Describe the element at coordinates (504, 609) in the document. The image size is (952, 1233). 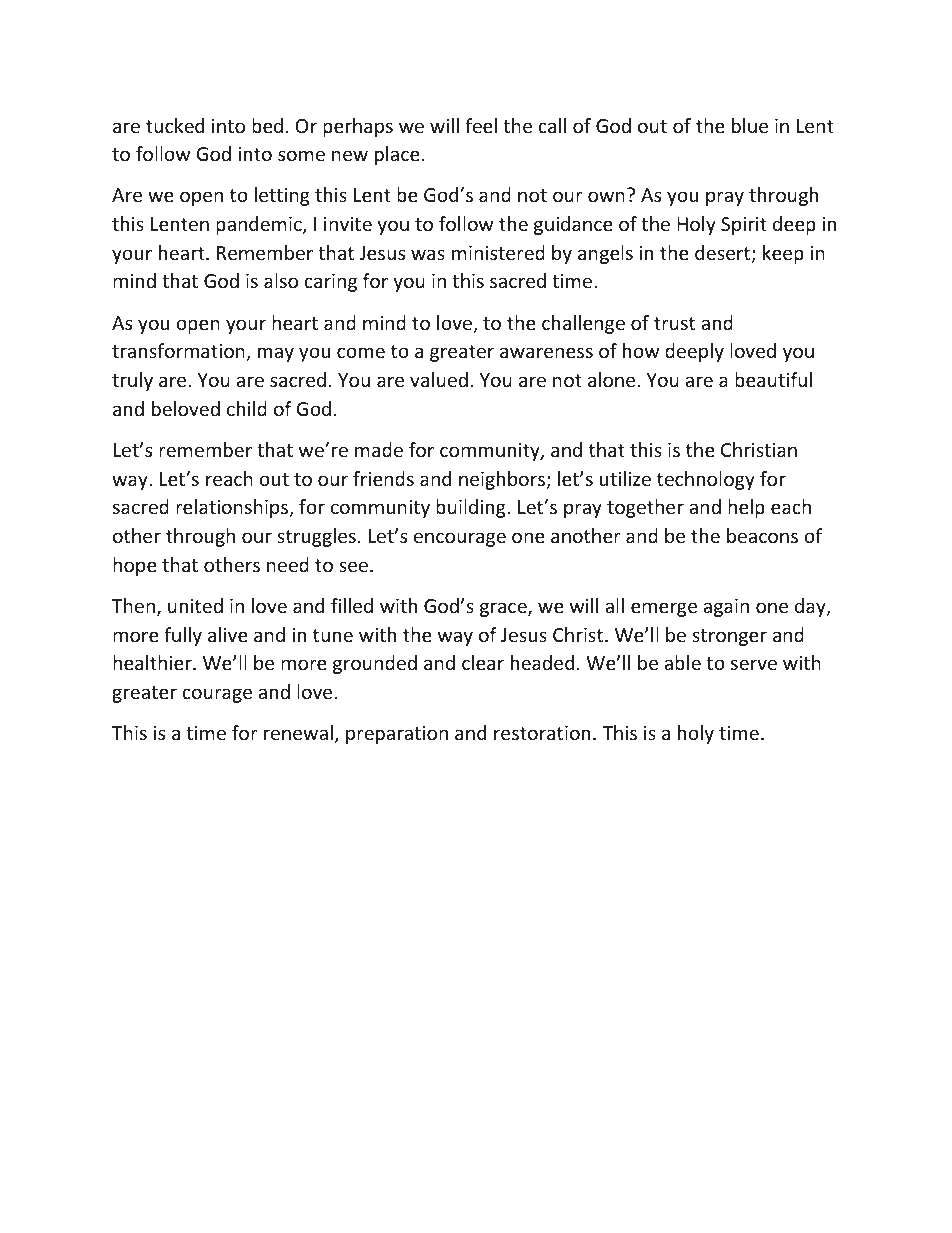
I see `grace` at that location.
